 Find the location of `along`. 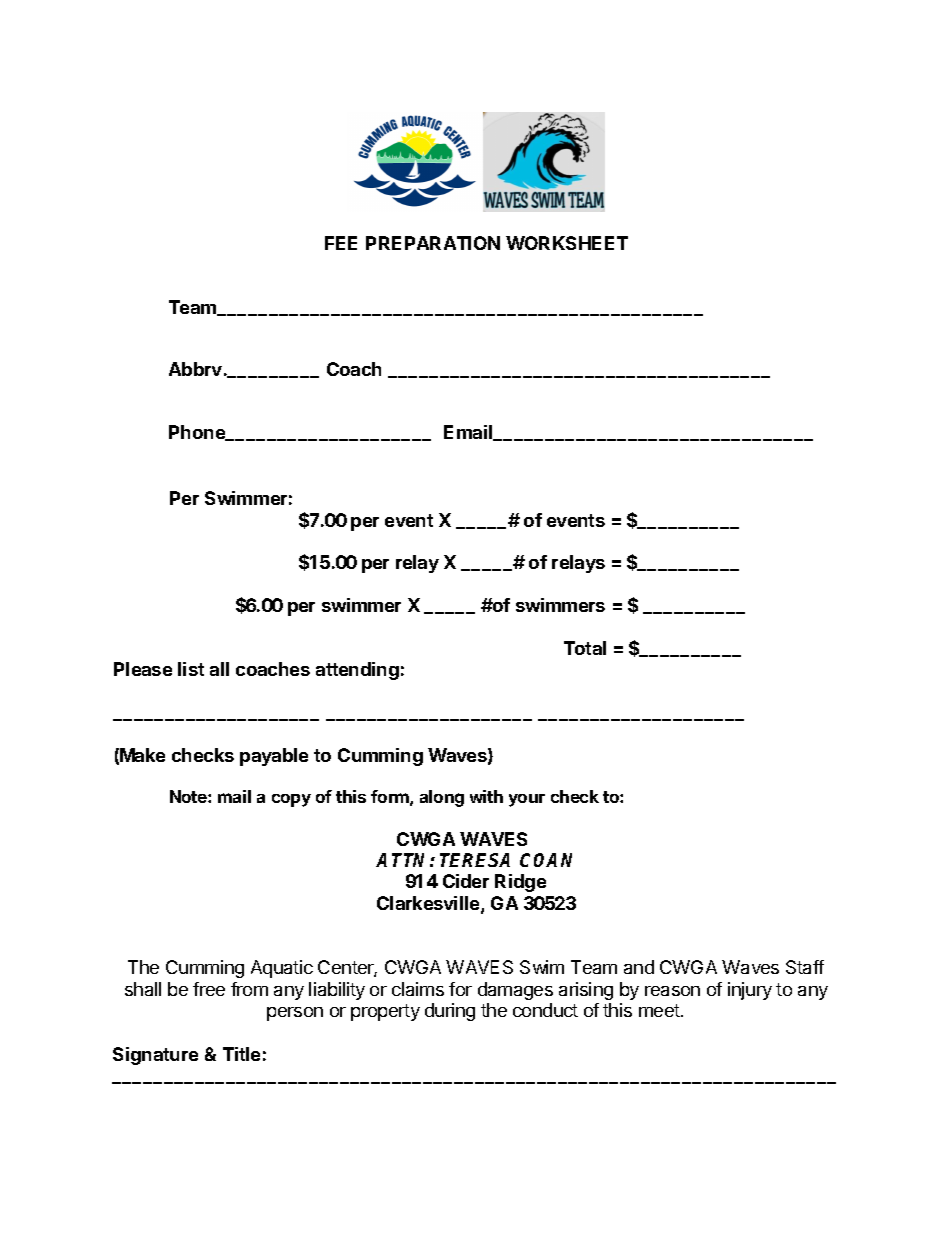

along is located at coordinates (442, 798).
